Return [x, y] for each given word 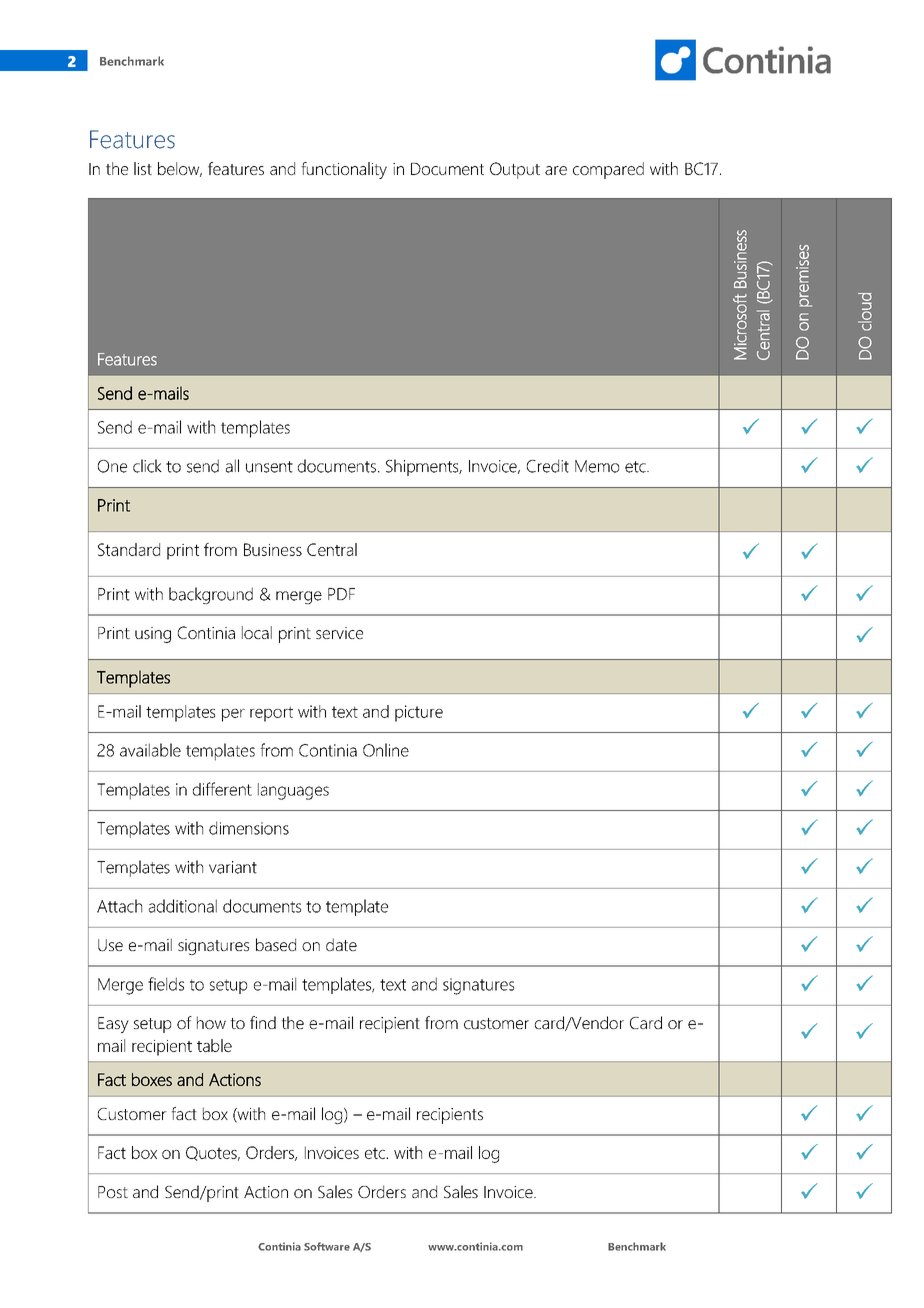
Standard [129, 549]
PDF [341, 594]
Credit [548, 466]
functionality [344, 170]
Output [515, 170]
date [341, 944]
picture [419, 713]
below [180, 169]
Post [113, 1192]
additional [183, 906]
